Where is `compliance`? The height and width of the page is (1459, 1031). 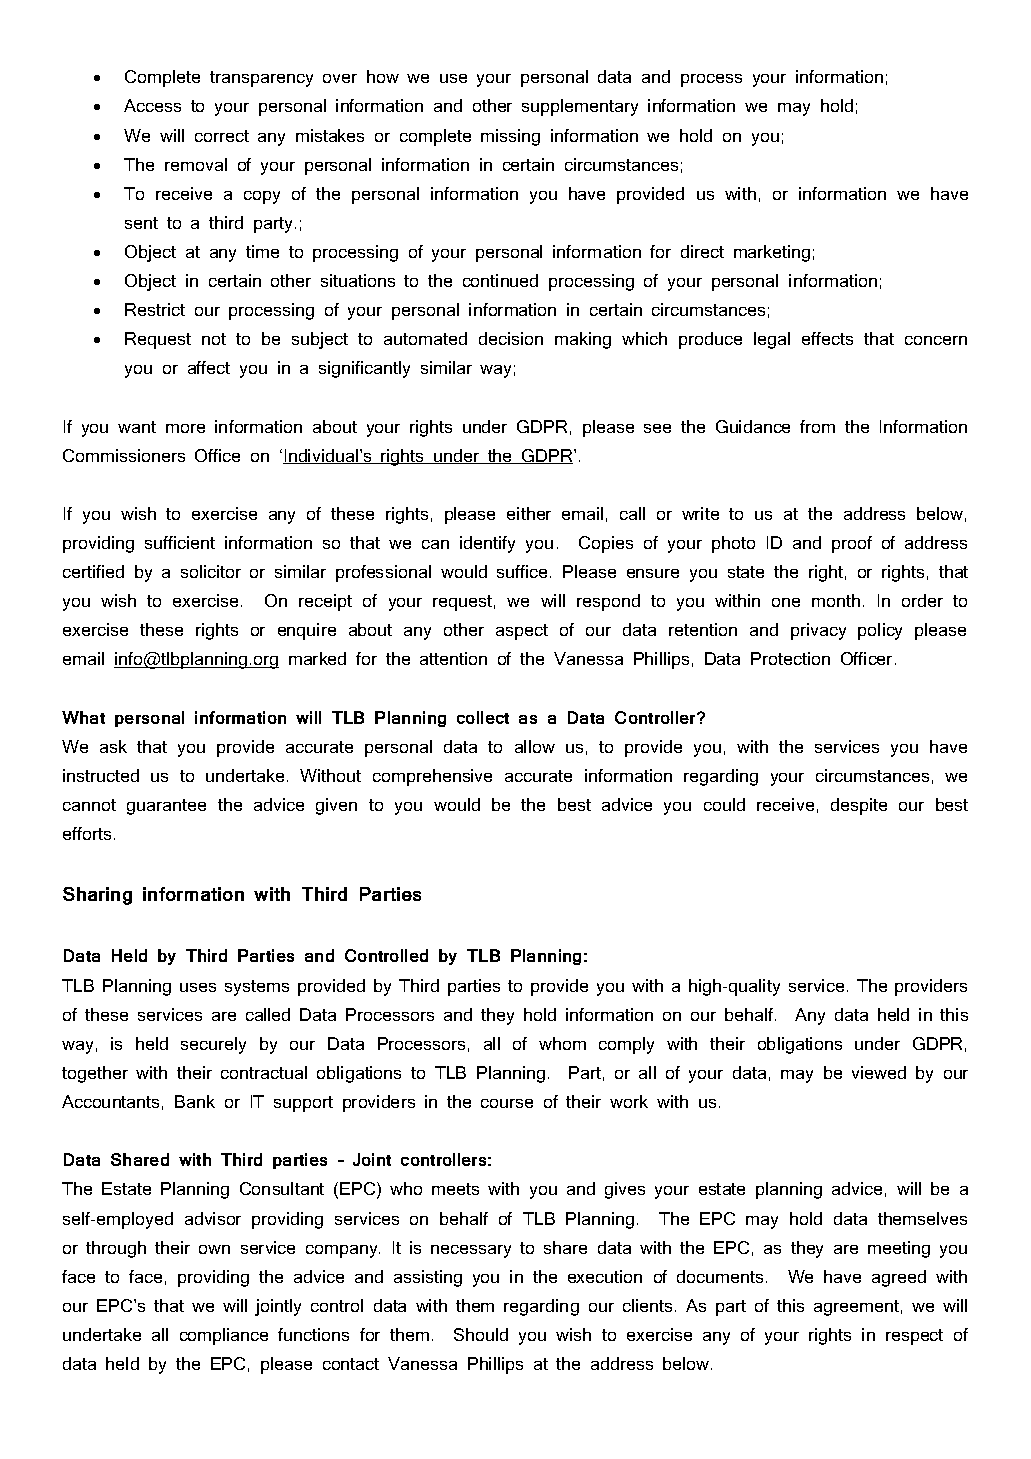 compliance is located at coordinates (224, 1336).
